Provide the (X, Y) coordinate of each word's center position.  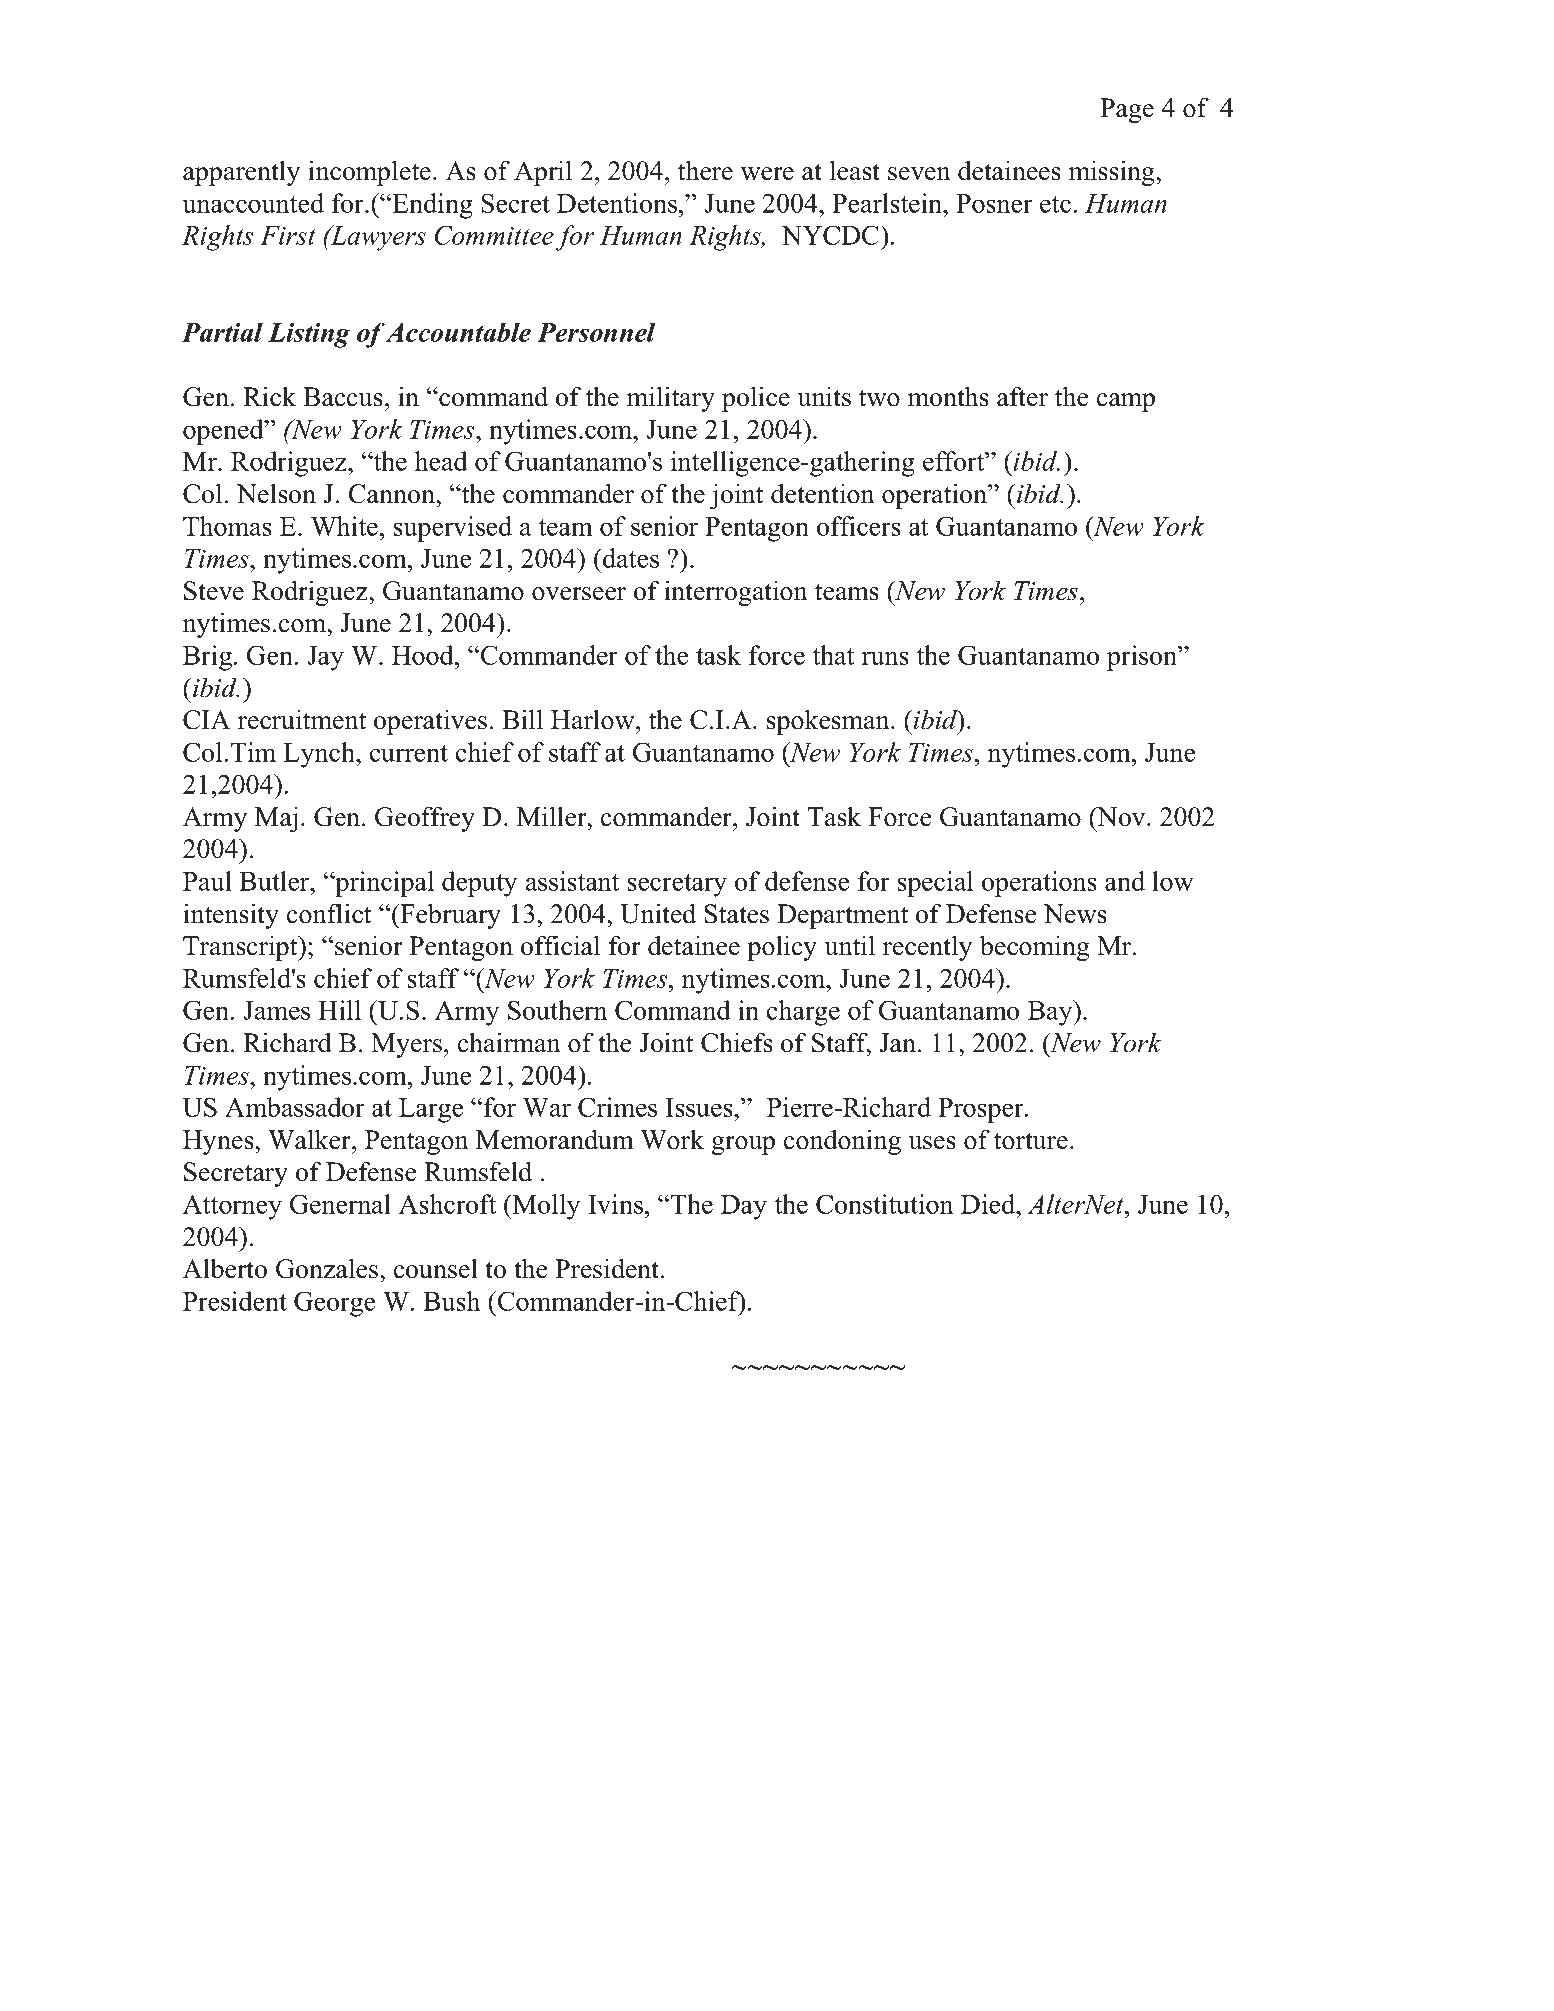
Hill (339, 1010)
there (705, 170)
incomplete (369, 173)
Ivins (616, 1204)
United (658, 913)
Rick (269, 396)
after (1022, 396)
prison (1143, 658)
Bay (1051, 1013)
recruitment (302, 719)
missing (1113, 173)
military (671, 399)
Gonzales (328, 1268)
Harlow (594, 719)
